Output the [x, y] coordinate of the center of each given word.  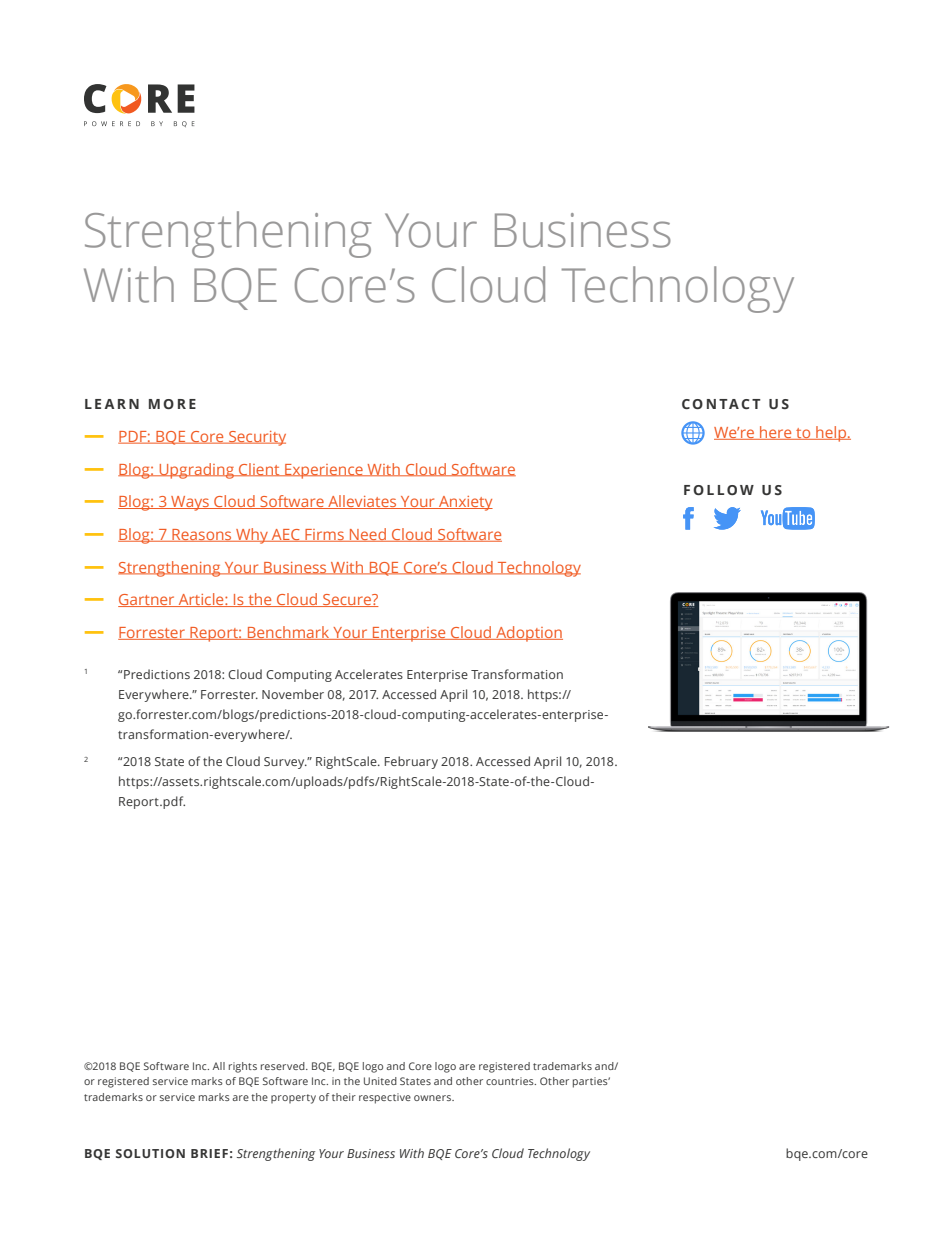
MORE [172, 404]
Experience [324, 471]
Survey [285, 763]
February [411, 762]
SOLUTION [150, 1153]
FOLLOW [719, 490]
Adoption [528, 634]
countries [511, 1081]
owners [433, 1098]
